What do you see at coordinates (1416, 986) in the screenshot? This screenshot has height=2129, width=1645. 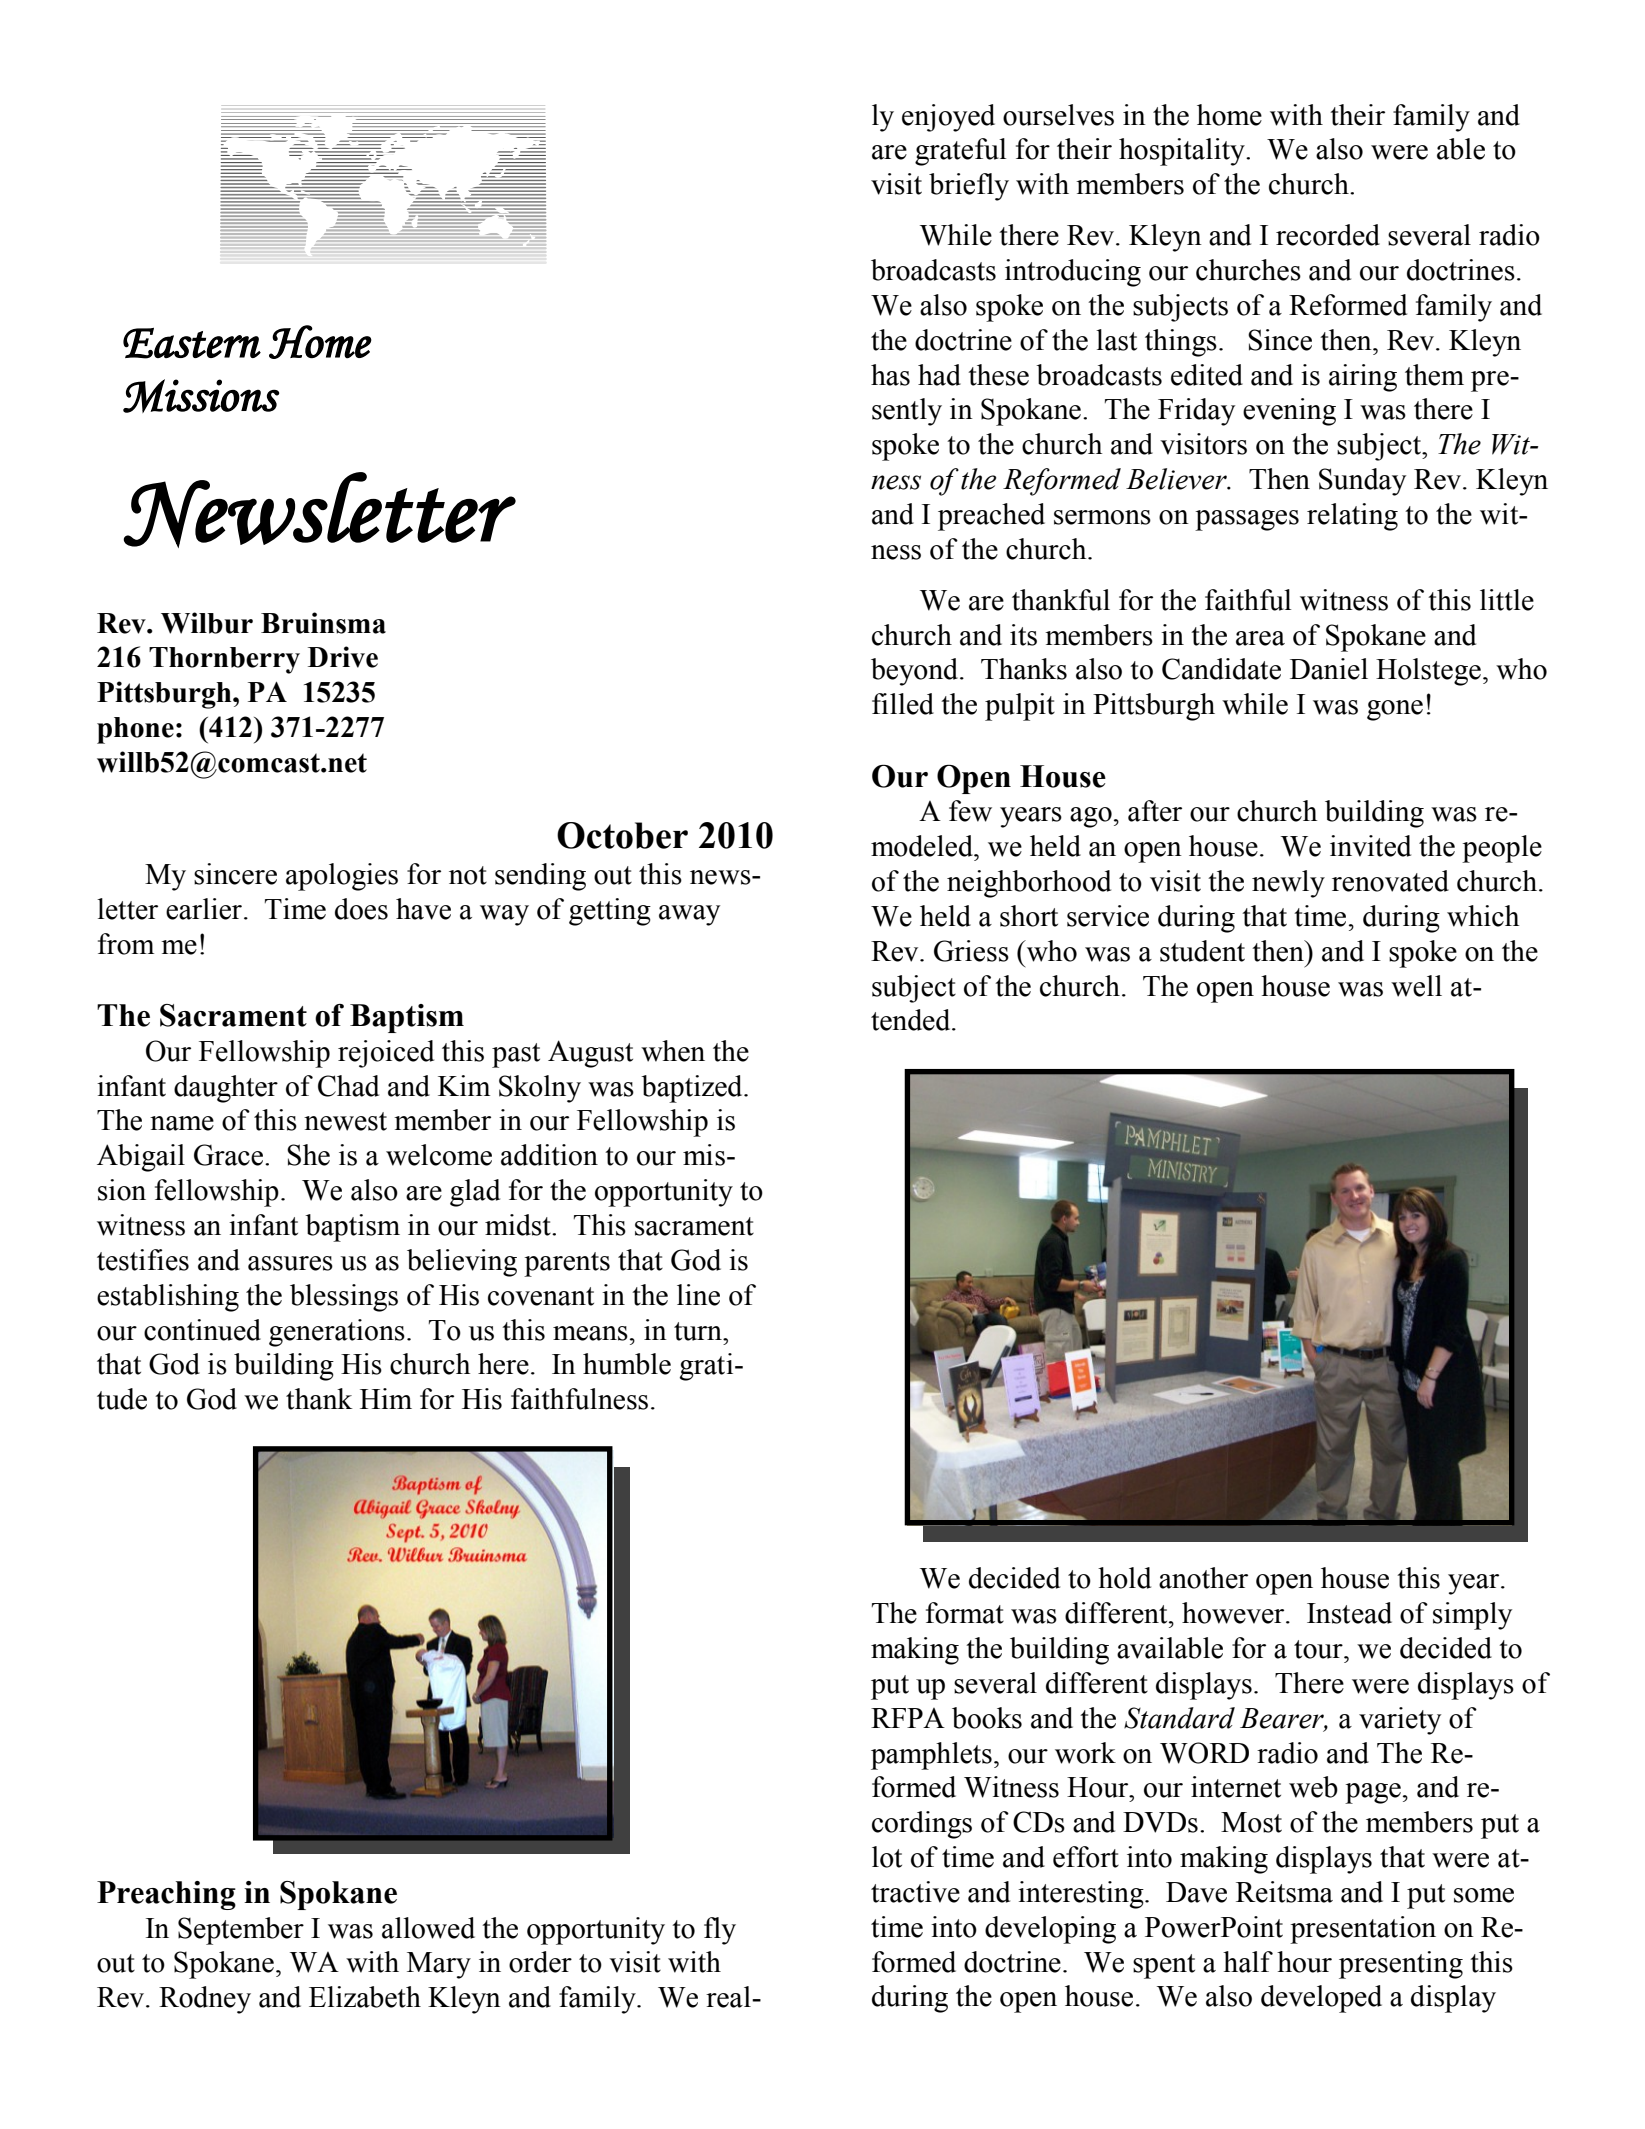 I see `well` at bounding box center [1416, 986].
